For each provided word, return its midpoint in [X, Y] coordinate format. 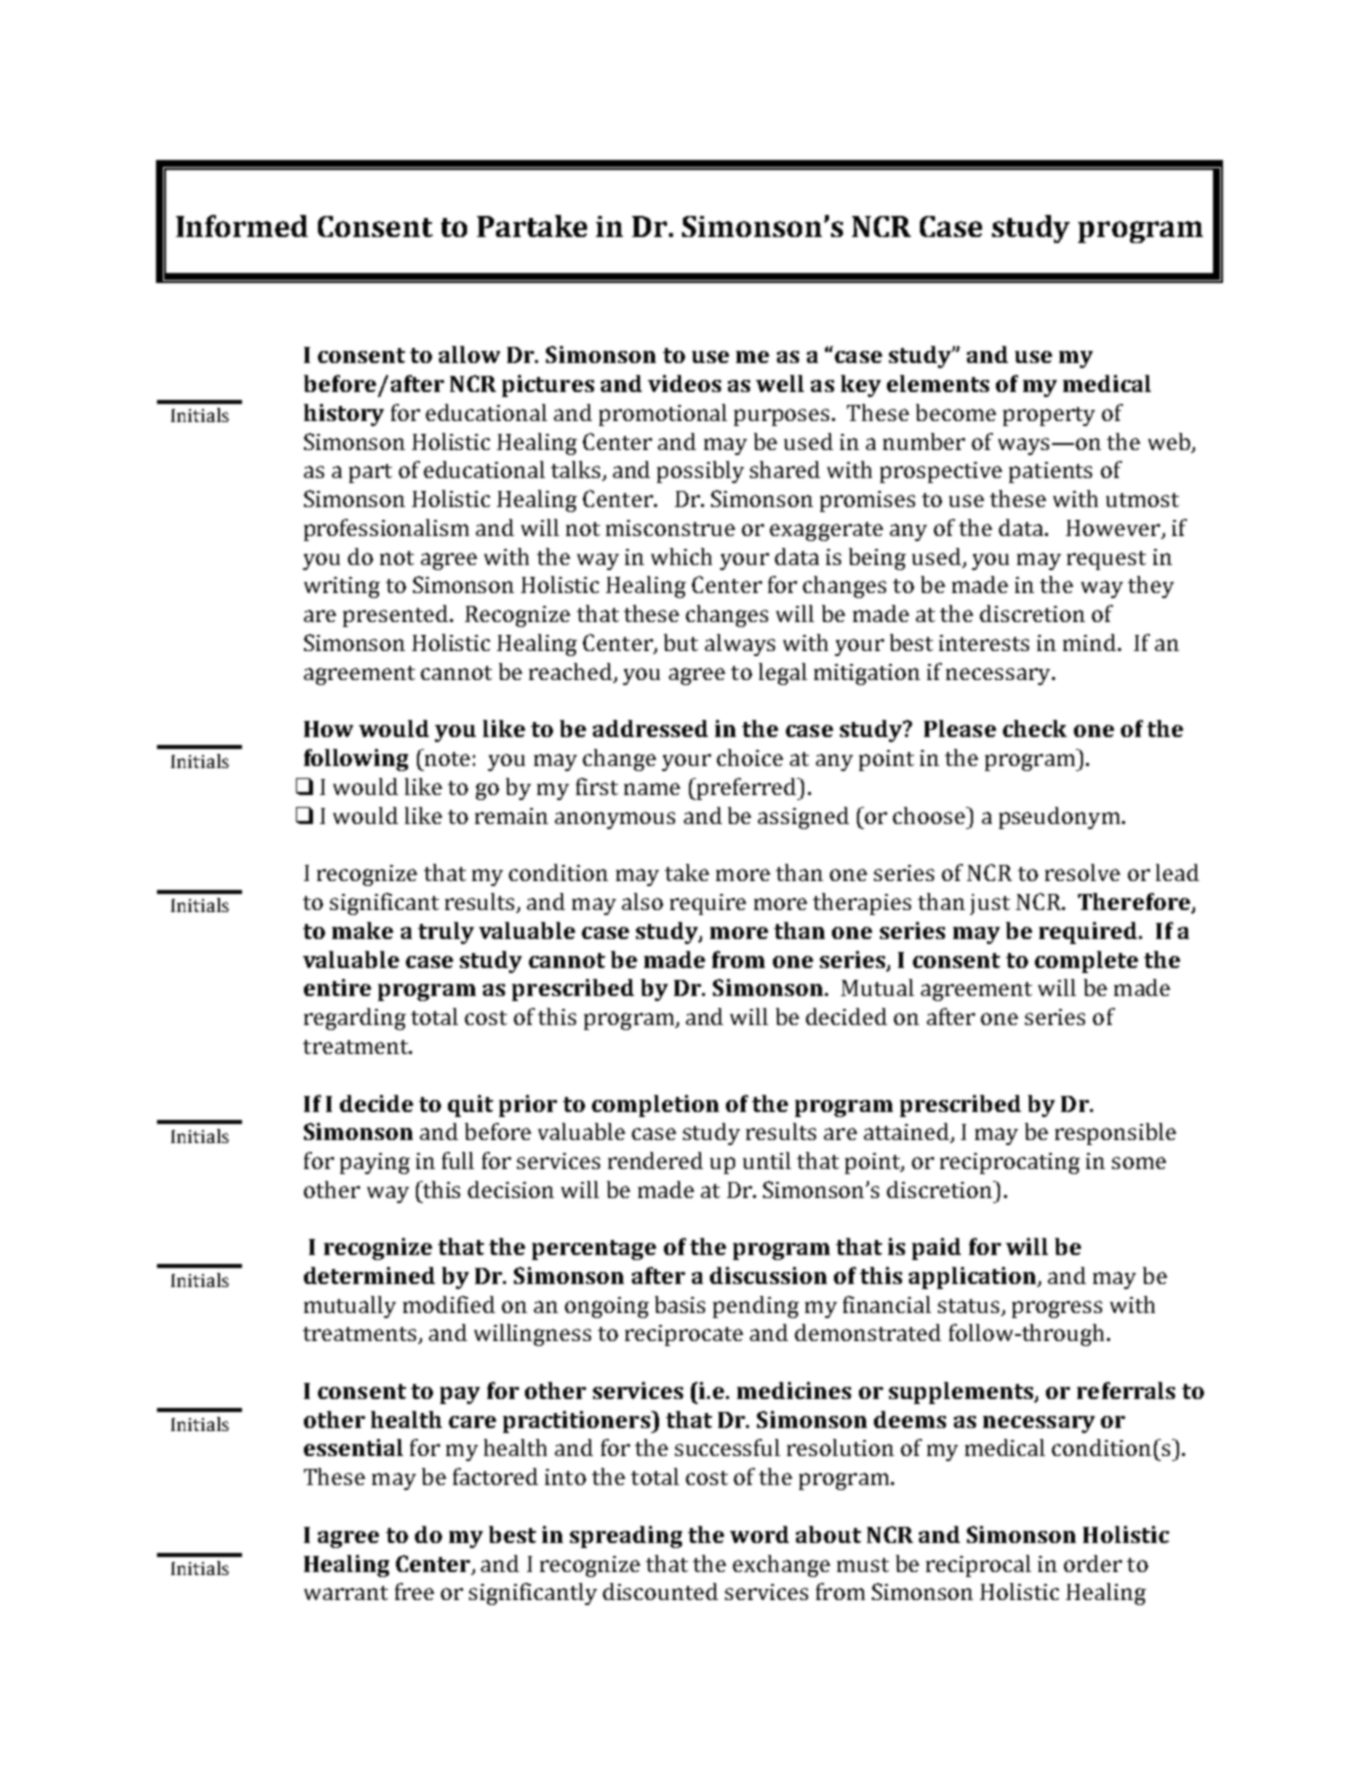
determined [369, 1275]
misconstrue [670, 528]
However [1114, 529]
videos [684, 383]
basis [680, 1304]
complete [1086, 962]
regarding [355, 1019]
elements [938, 383]
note [447, 759]
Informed [242, 226]
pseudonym [1059, 818]
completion [655, 1106]
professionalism [386, 530]
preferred [747, 789]
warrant [346, 1593]
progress [1057, 1309]
